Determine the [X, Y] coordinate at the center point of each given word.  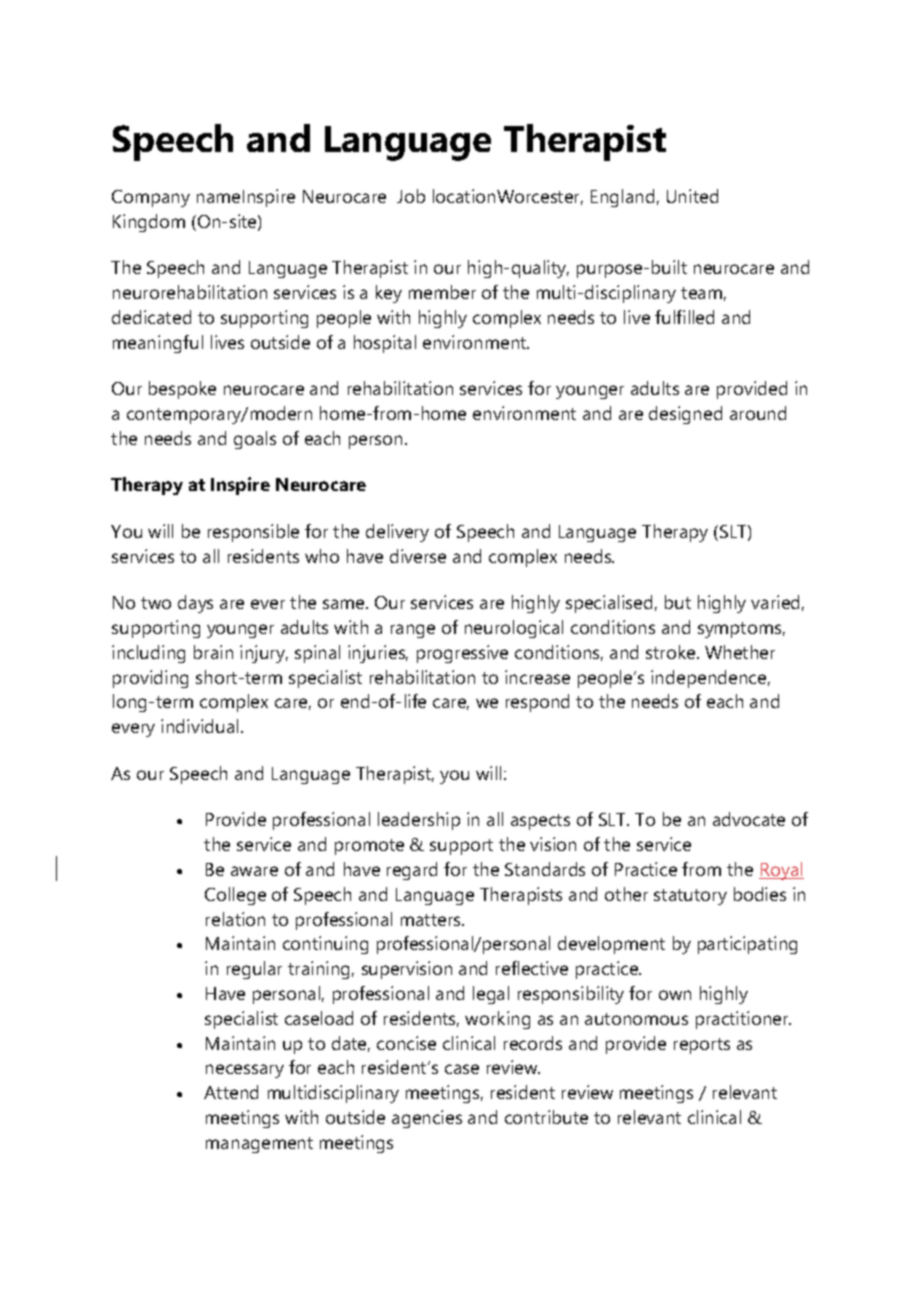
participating [747, 945]
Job [411, 196]
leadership [419, 821]
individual [199, 726]
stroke [672, 652]
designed [685, 415]
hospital [385, 344]
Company [151, 198]
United [692, 196]
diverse [418, 556]
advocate [749, 819]
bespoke [182, 390]
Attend [231, 1092]
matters [432, 920]
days [195, 604]
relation [235, 919]
